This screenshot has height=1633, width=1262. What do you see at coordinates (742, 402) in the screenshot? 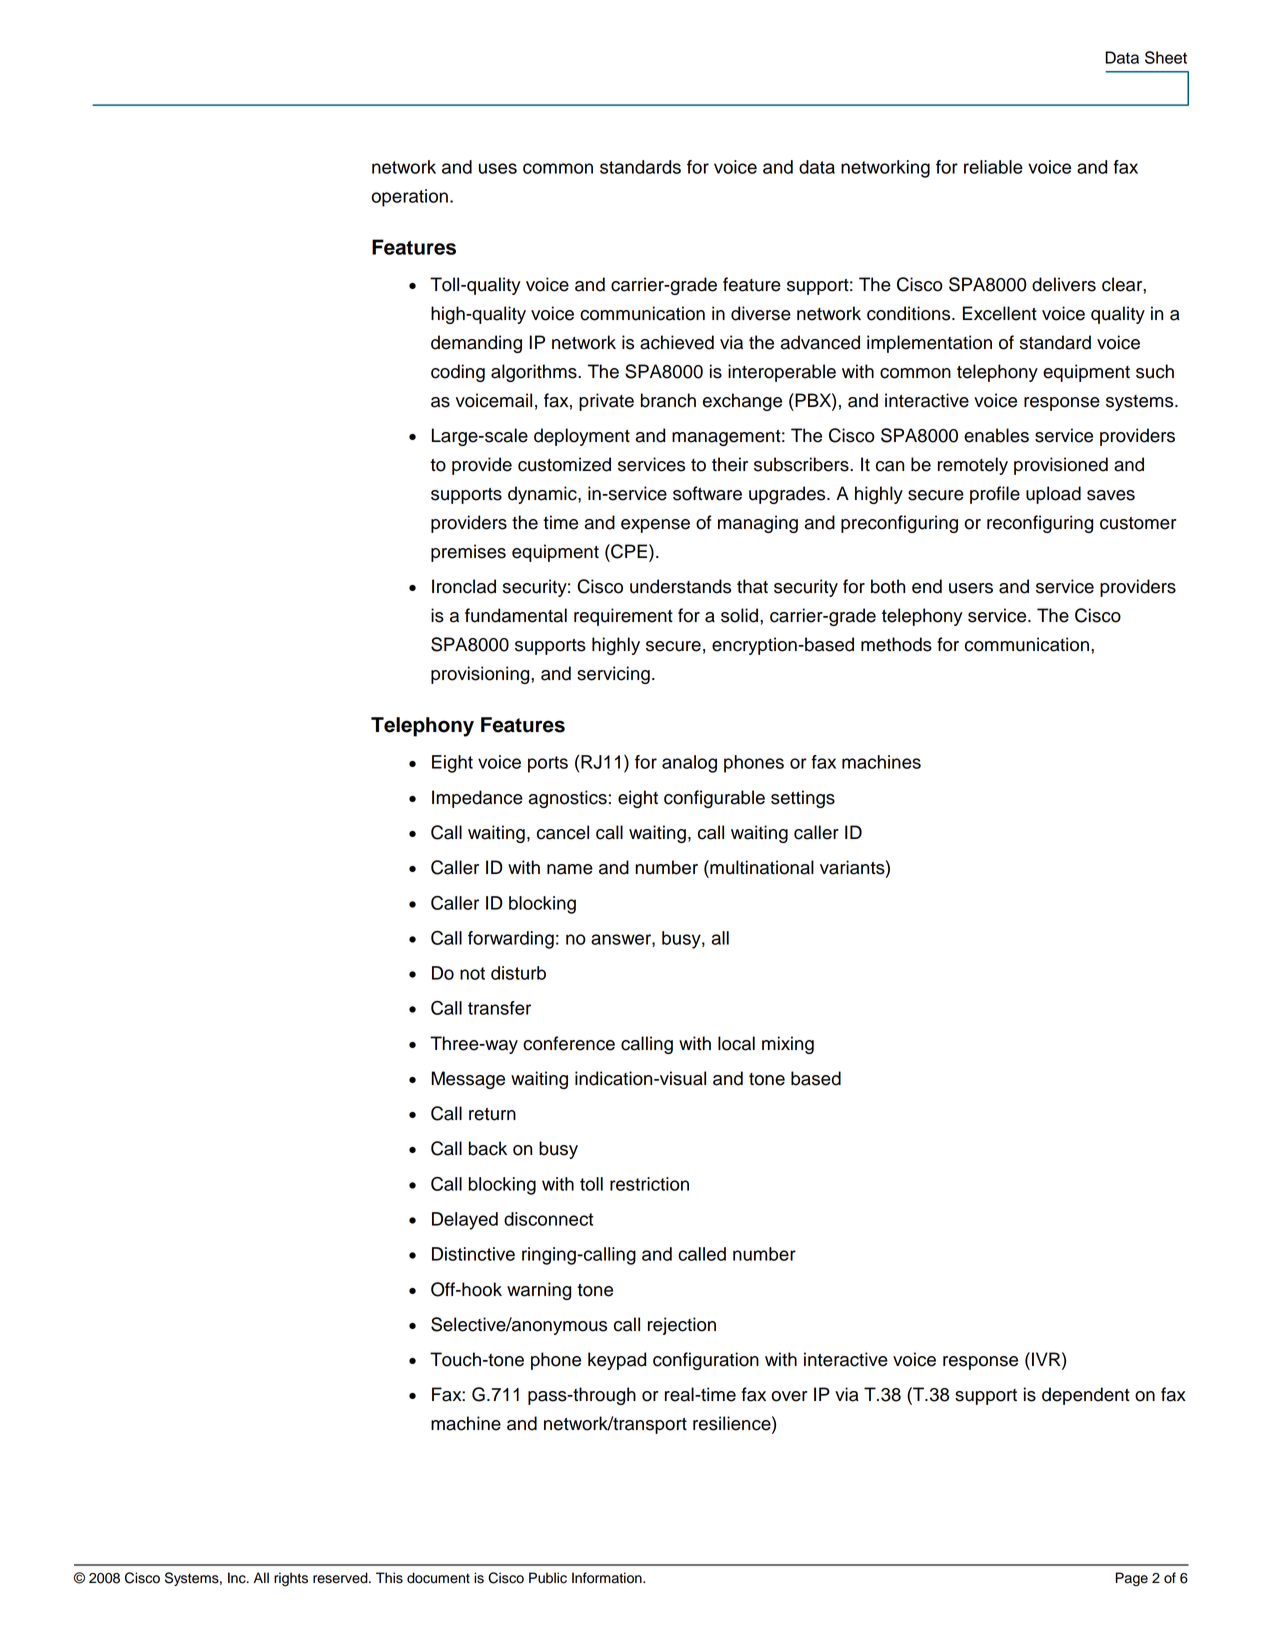
I see `exchange` at bounding box center [742, 402].
